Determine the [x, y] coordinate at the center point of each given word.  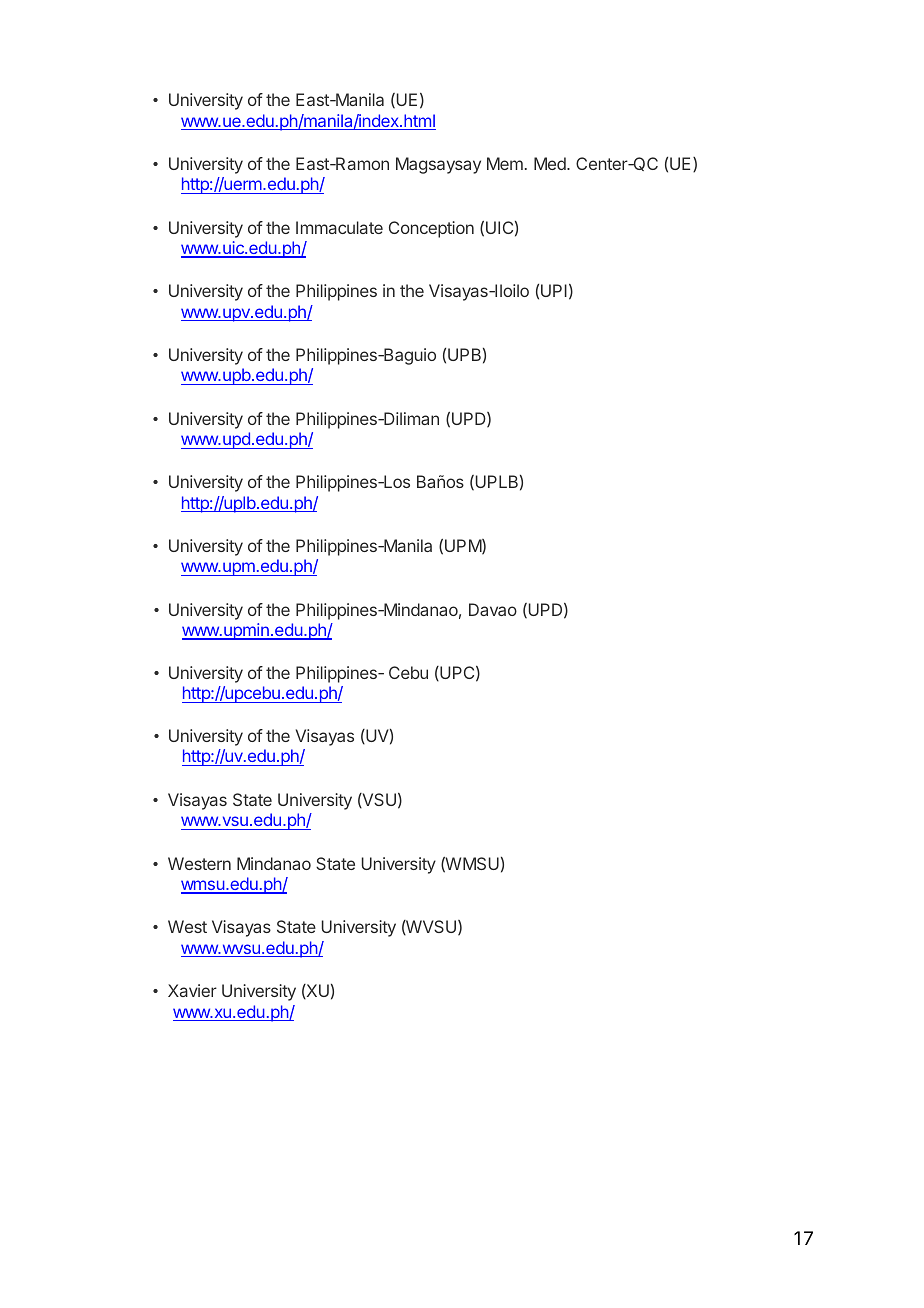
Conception [431, 229]
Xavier [192, 990]
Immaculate [339, 227]
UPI [554, 290]
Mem [505, 163]
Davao [493, 609]
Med [551, 163]
